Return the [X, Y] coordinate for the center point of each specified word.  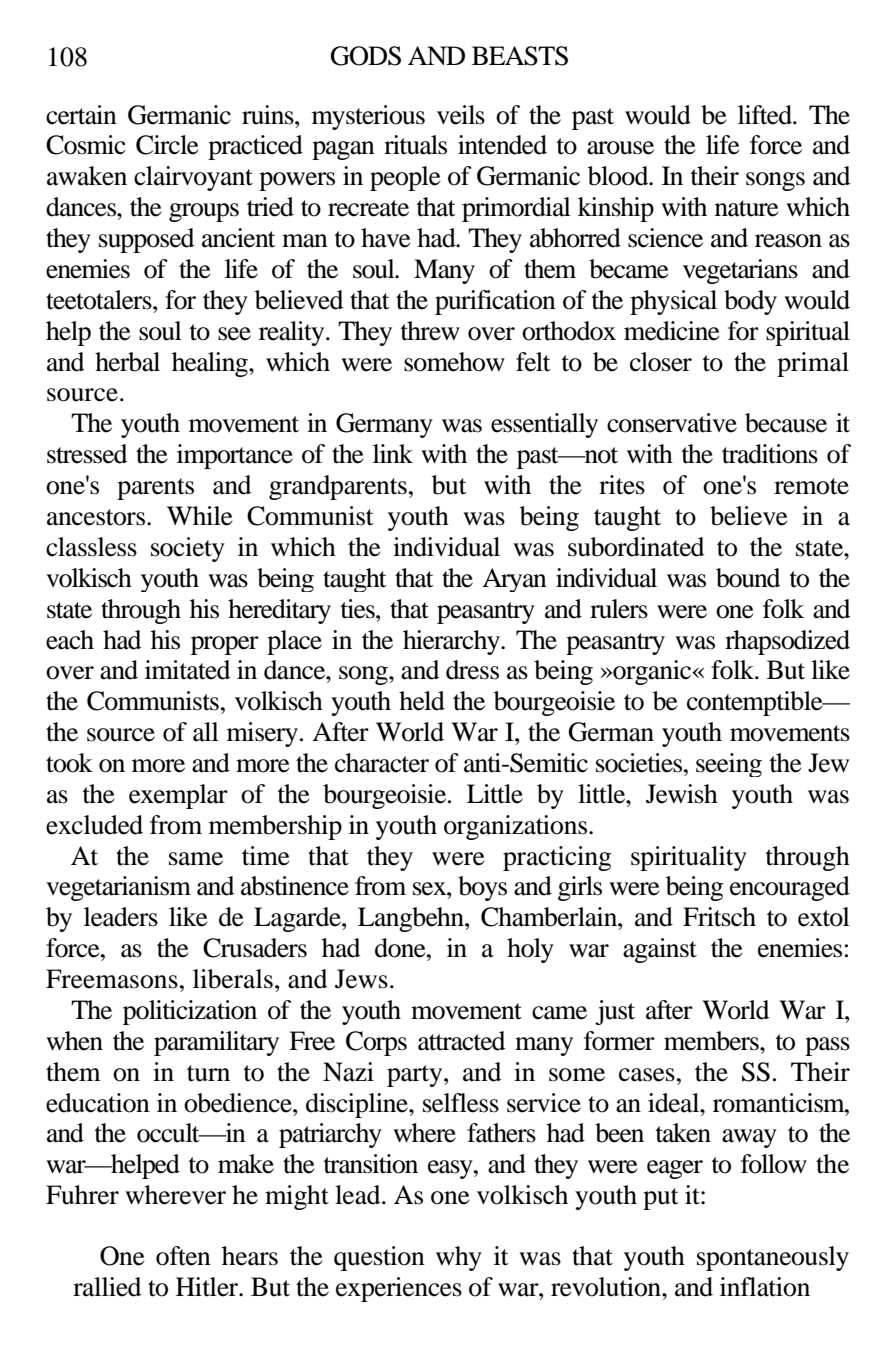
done [401, 948]
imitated [187, 670]
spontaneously [773, 1258]
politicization [190, 1012]
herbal [127, 362]
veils [461, 115]
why [459, 1258]
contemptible [756, 703]
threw [430, 331]
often [183, 1256]
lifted [766, 115]
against [660, 950]
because [786, 423]
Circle [167, 145]
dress [472, 670]
